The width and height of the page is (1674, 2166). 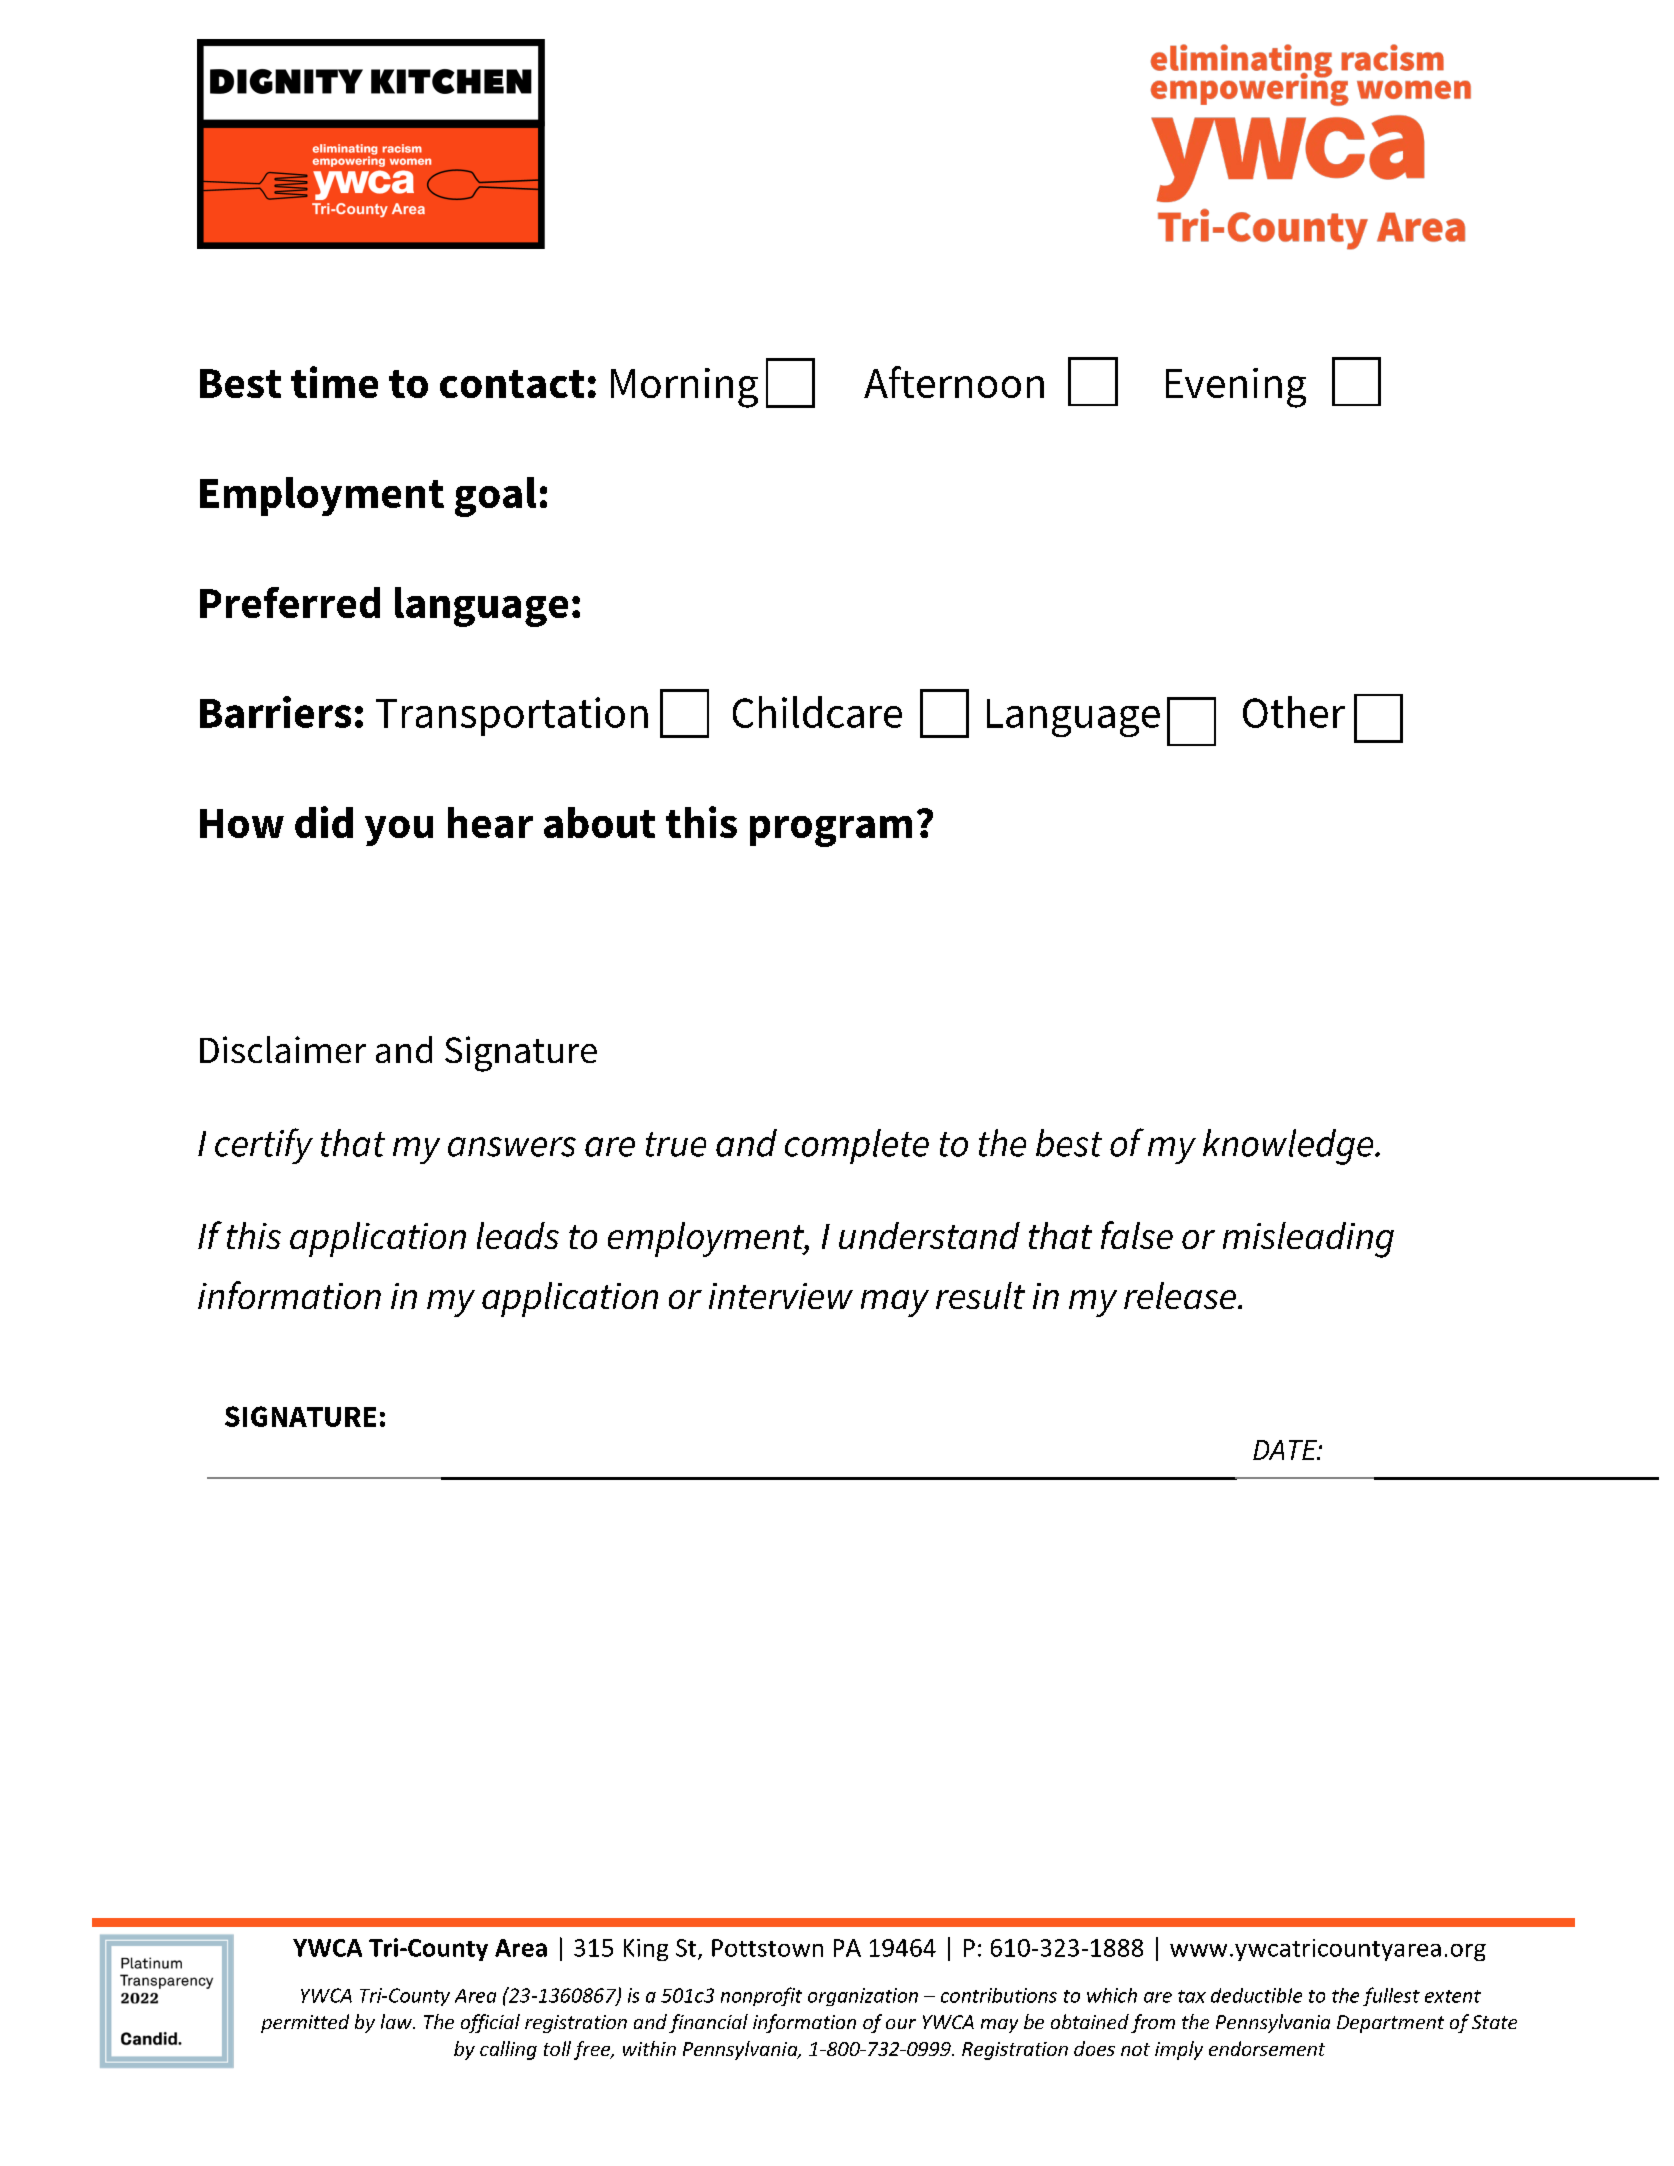 What do you see at coordinates (1236, 388) in the page?
I see `Evening` at bounding box center [1236, 388].
